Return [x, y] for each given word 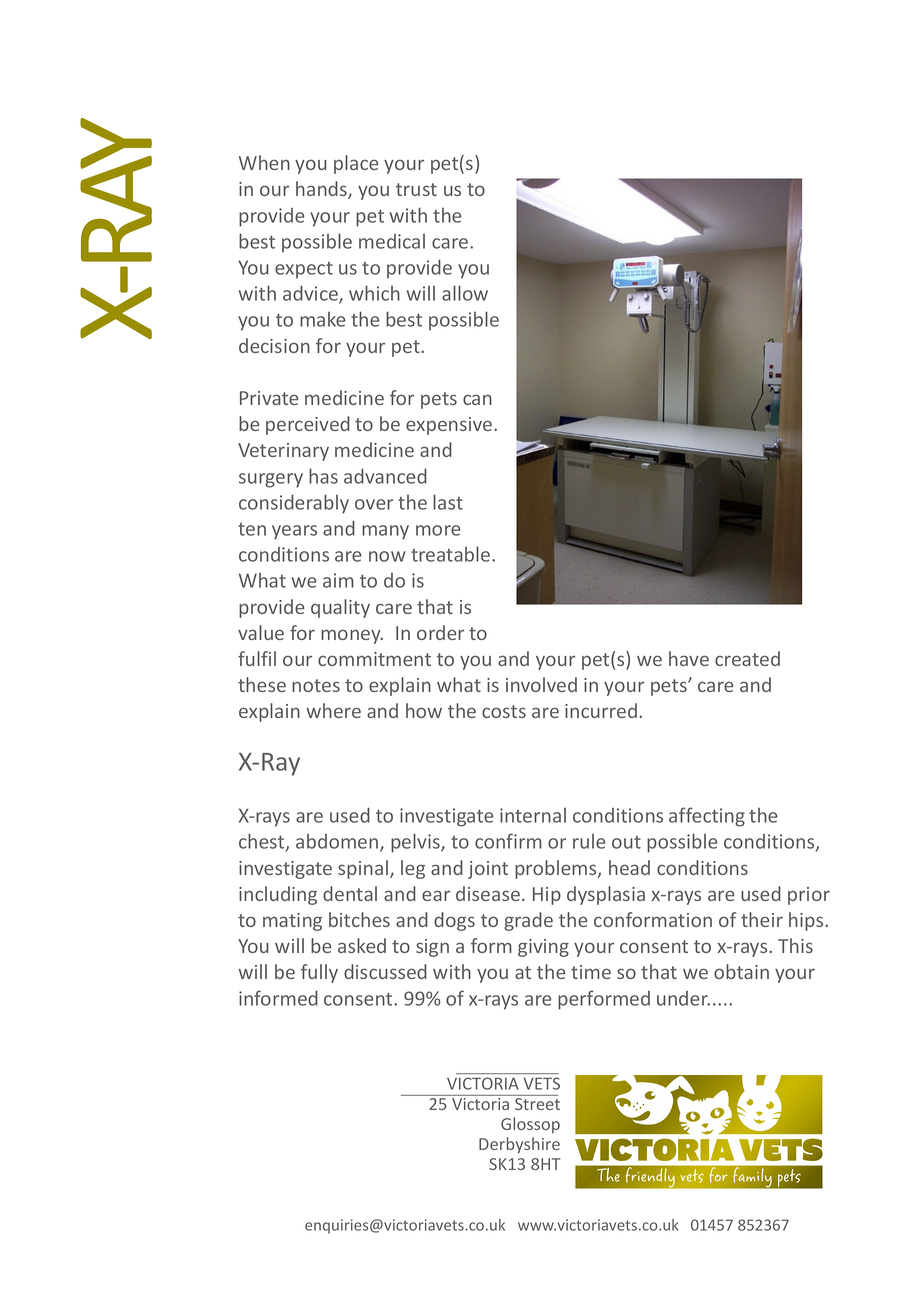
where [333, 710]
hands [322, 190]
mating [292, 922]
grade [528, 921]
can [477, 399]
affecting [707, 817]
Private [269, 398]
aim [338, 580]
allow [465, 293]
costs [504, 711]
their [762, 919]
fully [319, 973]
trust [416, 189]
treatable [452, 554]
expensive [450, 426]
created [747, 658]
